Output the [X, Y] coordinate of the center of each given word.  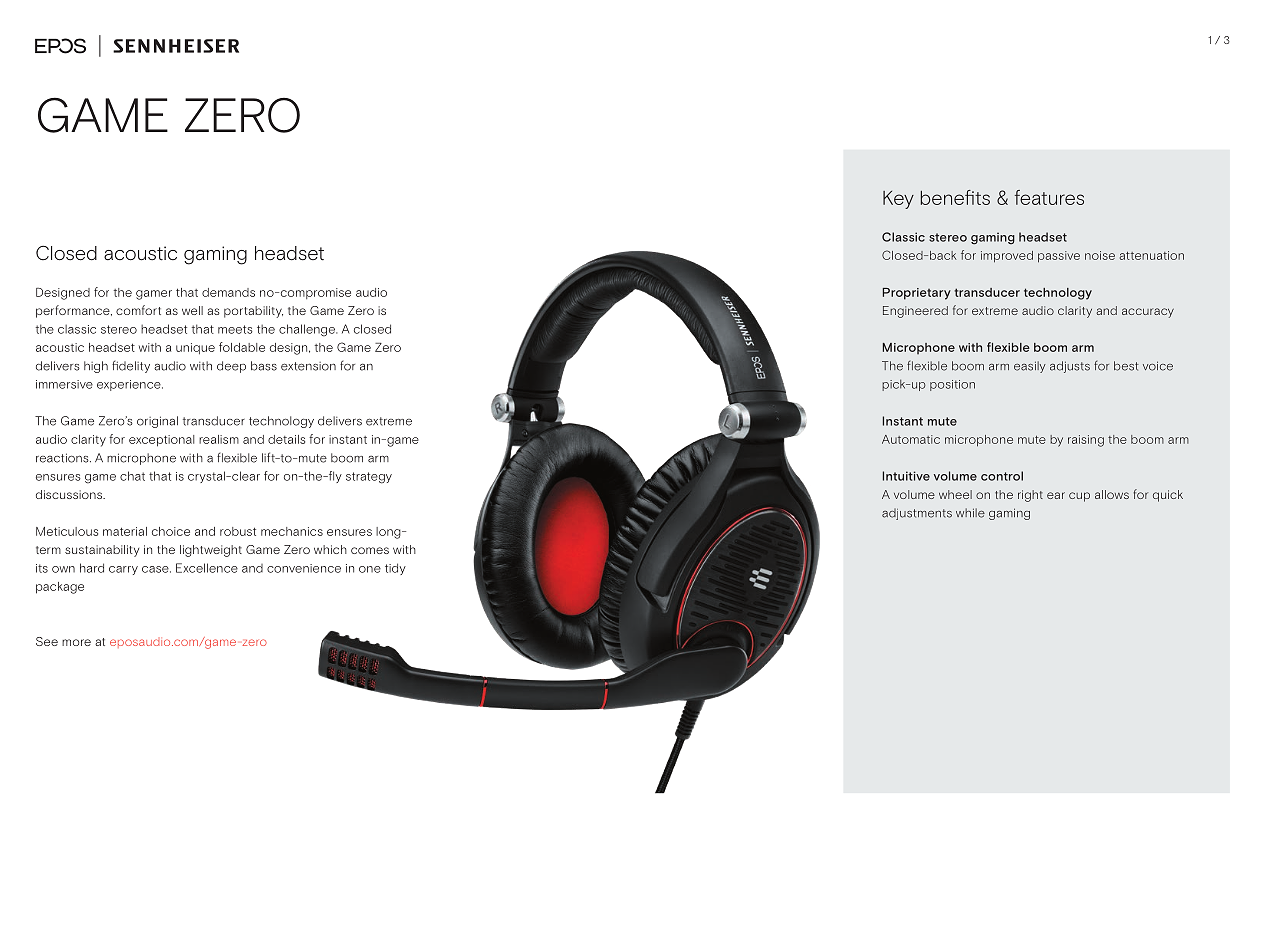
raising [1086, 441]
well [192, 310]
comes [370, 550]
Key [898, 200]
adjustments [917, 514]
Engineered [915, 312]
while [970, 513]
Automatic [911, 439]
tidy [395, 569]
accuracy [1148, 313]
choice [171, 531]
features [1049, 197]
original [157, 422]
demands [228, 292]
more [76, 642]
